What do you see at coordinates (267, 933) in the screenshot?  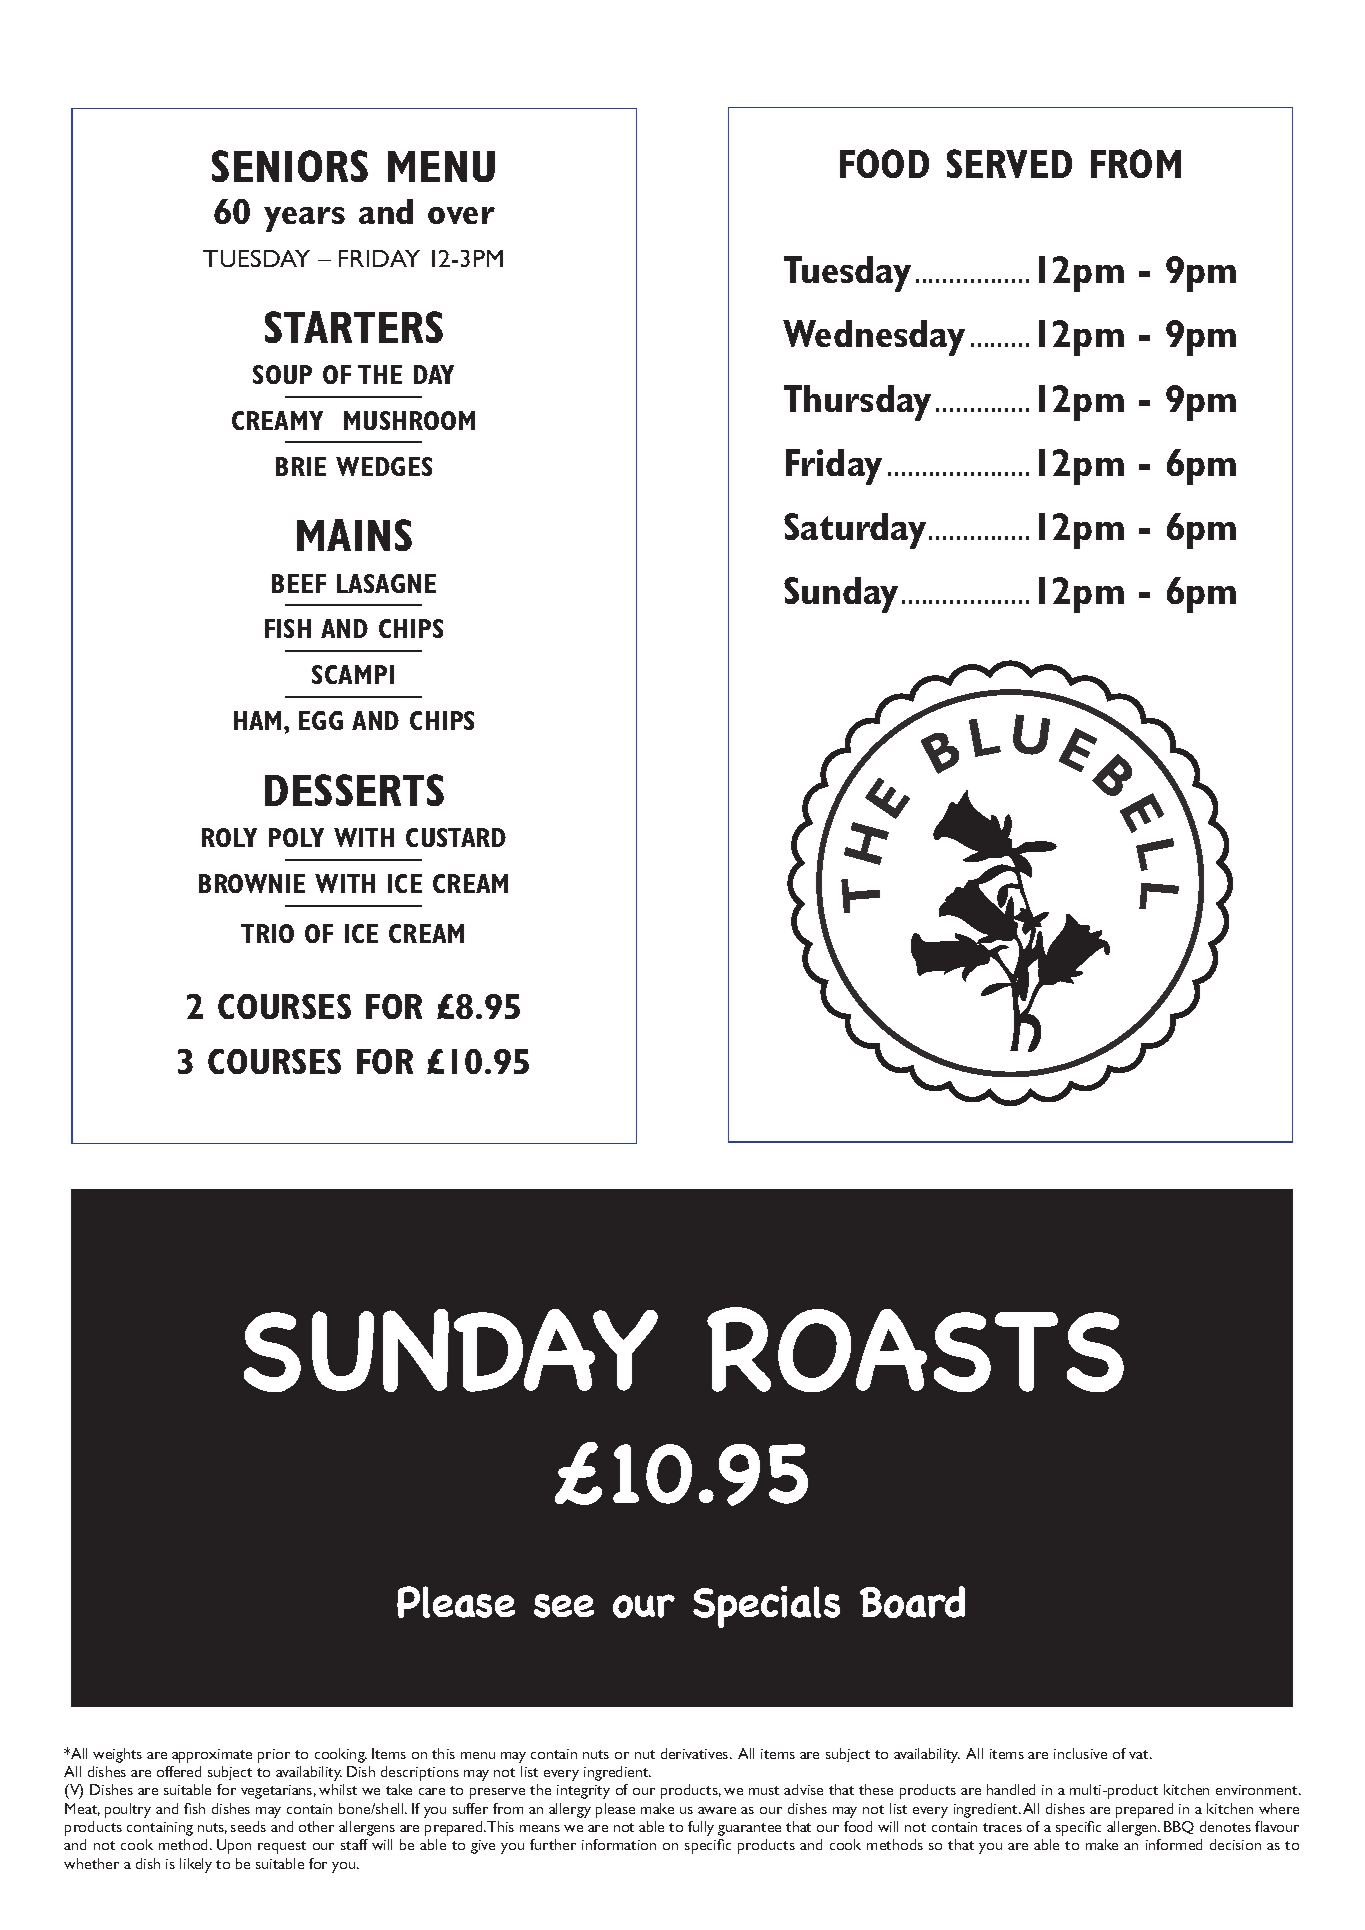 I see `TRIO` at bounding box center [267, 933].
